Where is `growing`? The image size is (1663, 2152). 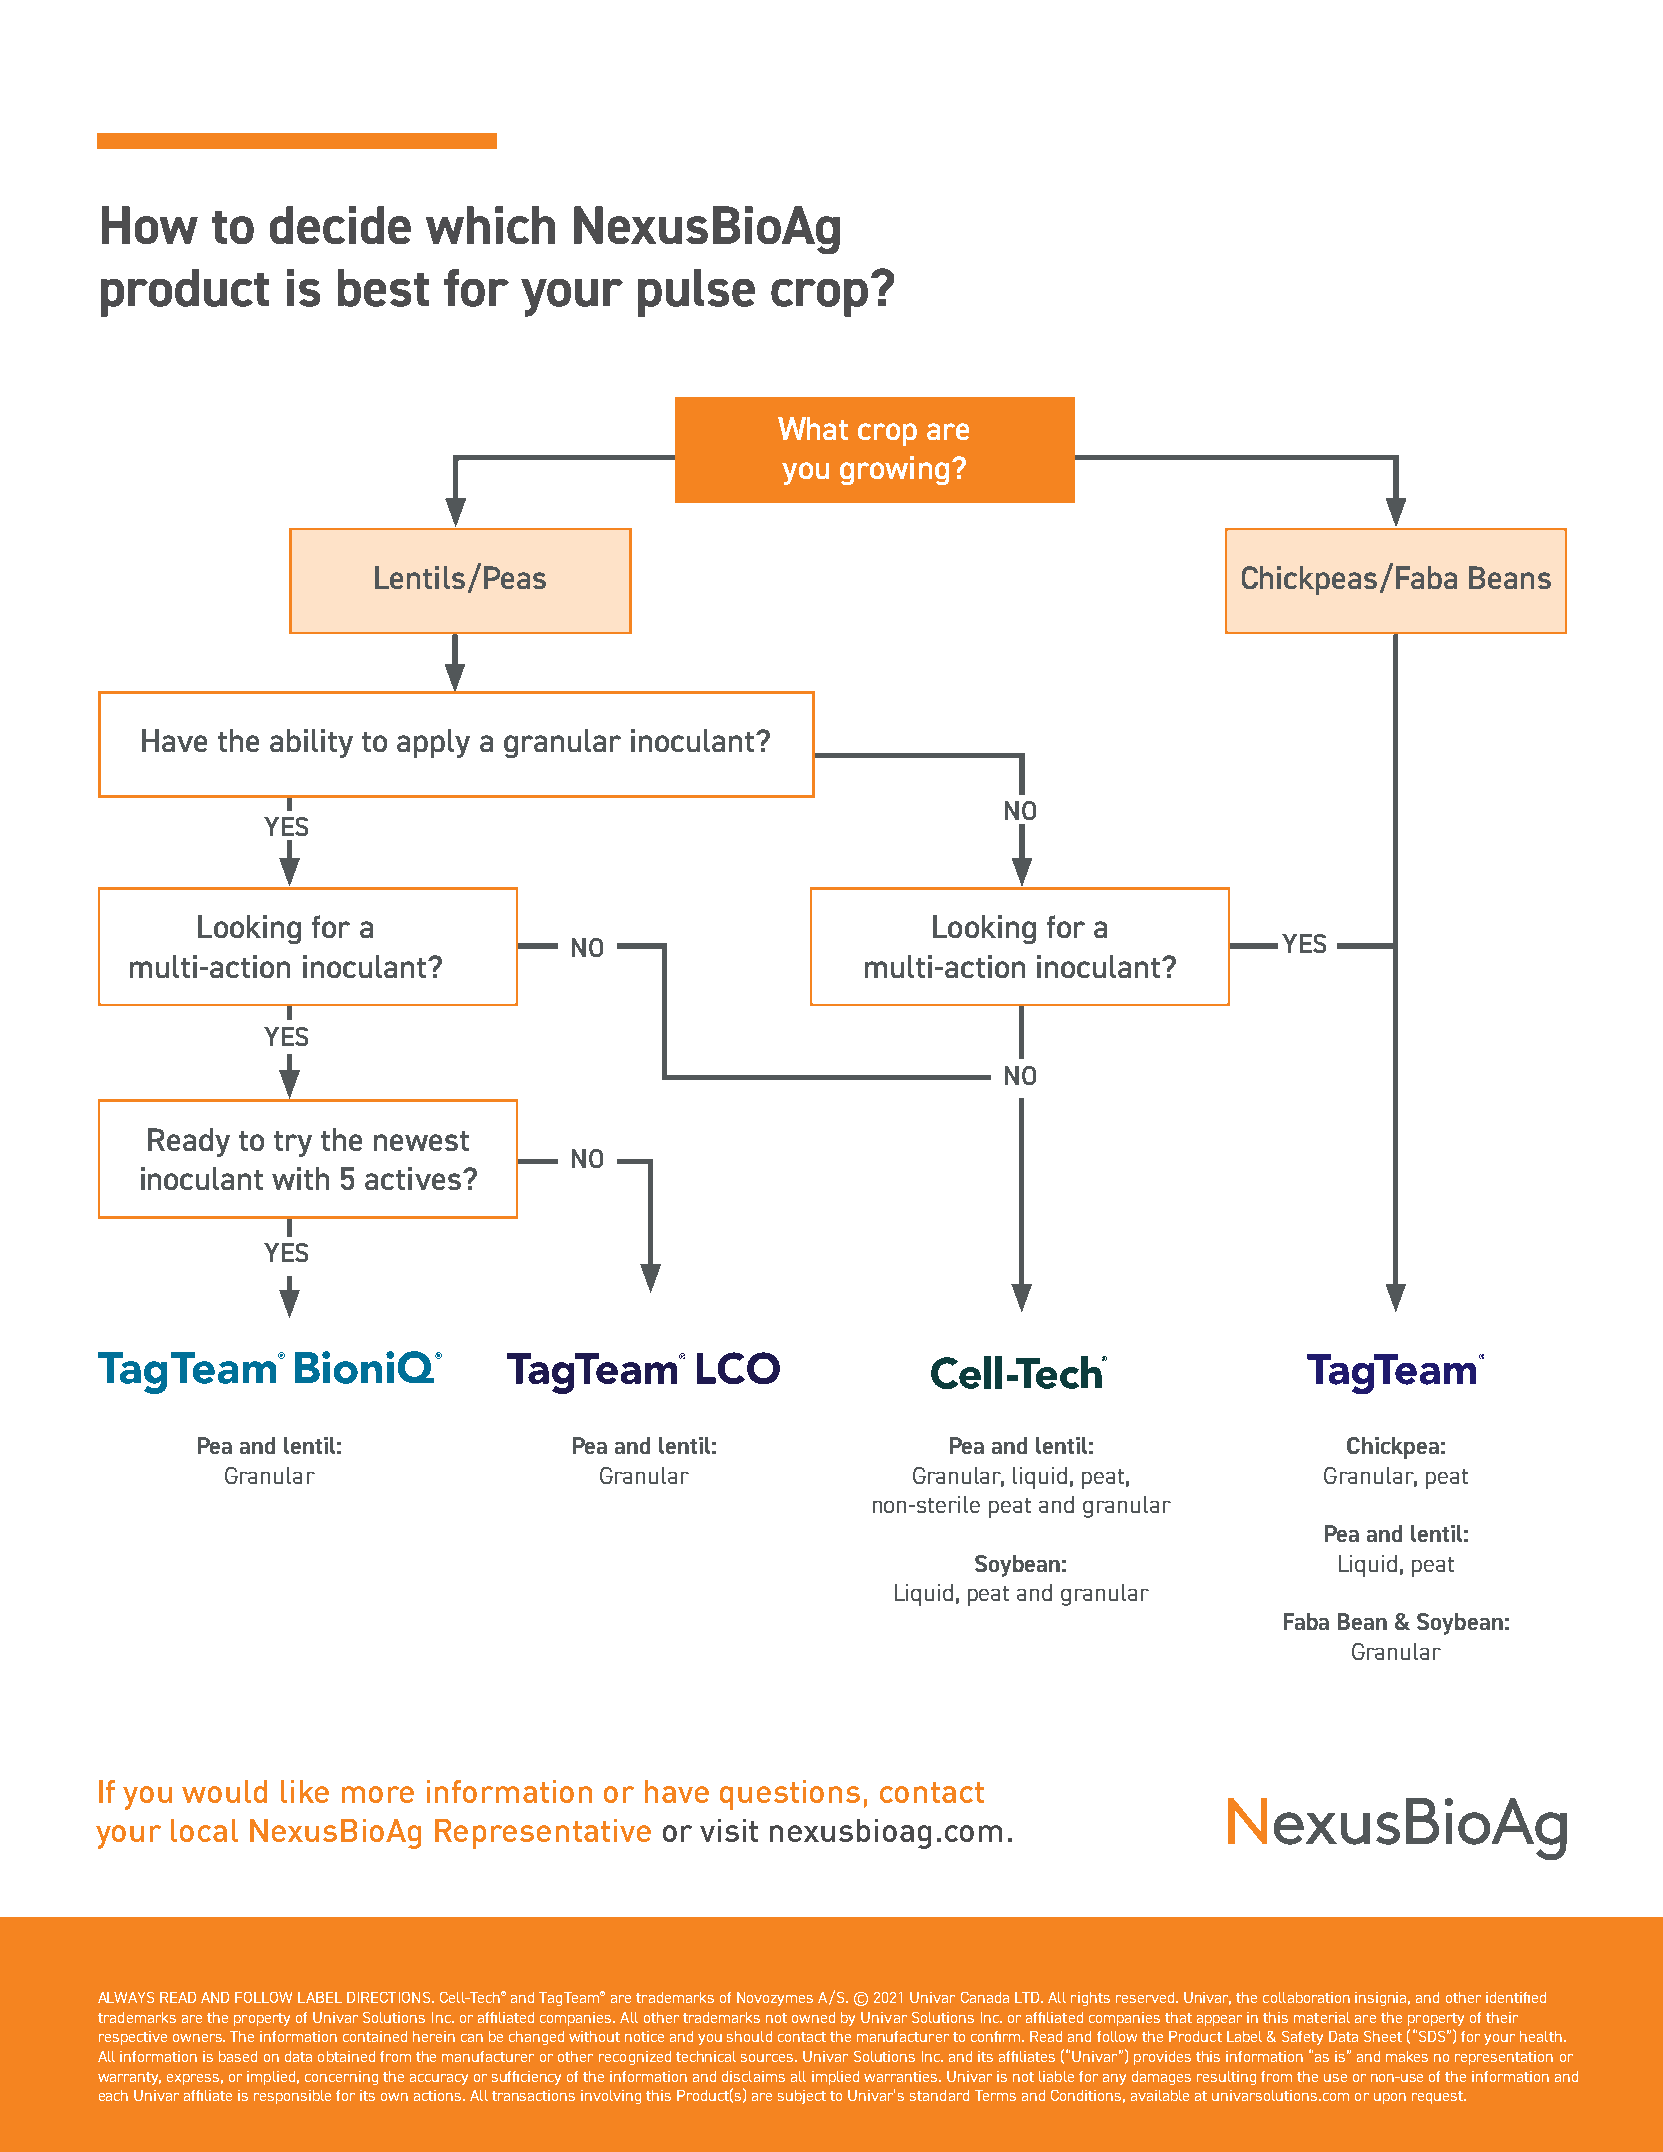
growing is located at coordinates (894, 470).
